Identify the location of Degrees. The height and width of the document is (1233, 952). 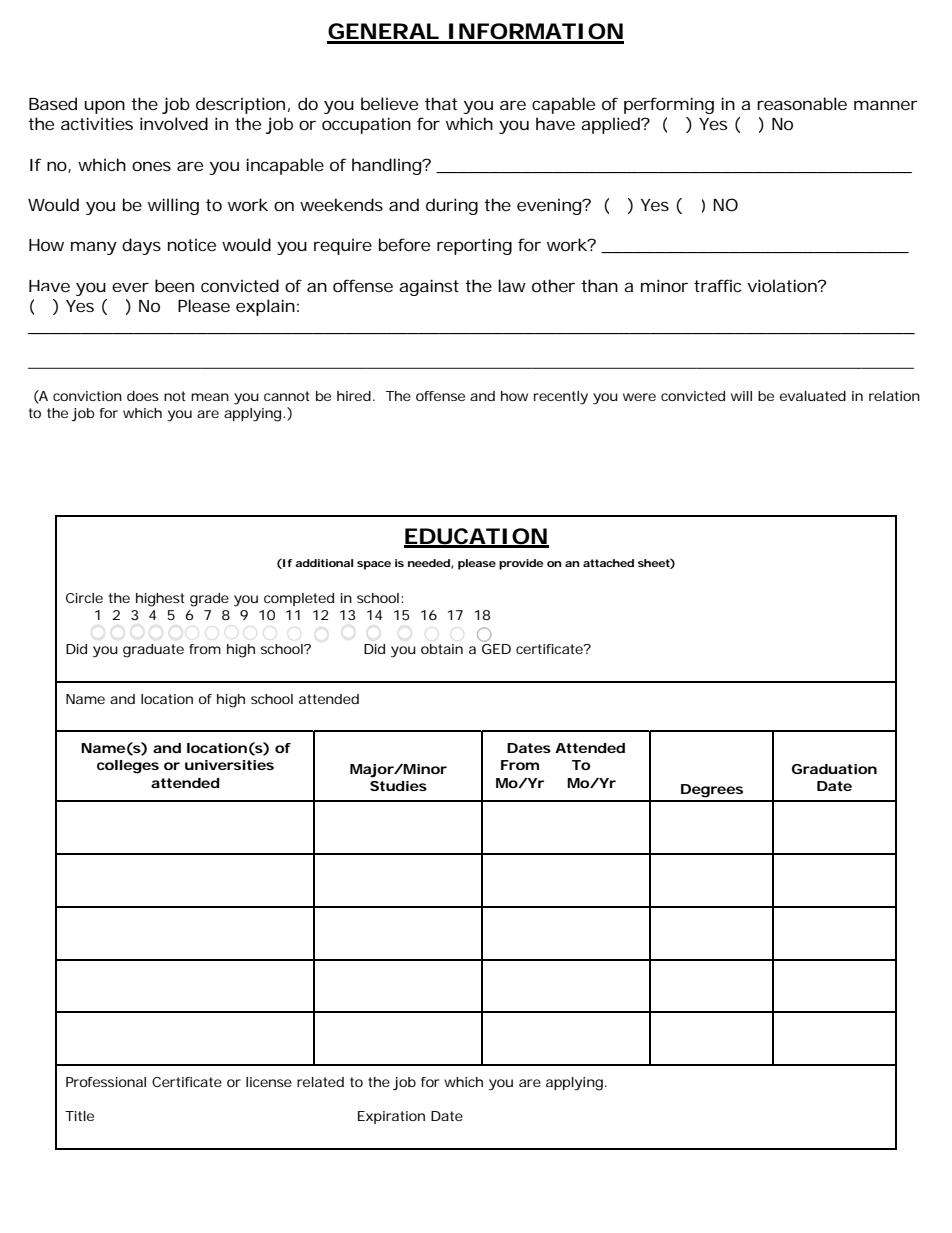
(712, 791).
